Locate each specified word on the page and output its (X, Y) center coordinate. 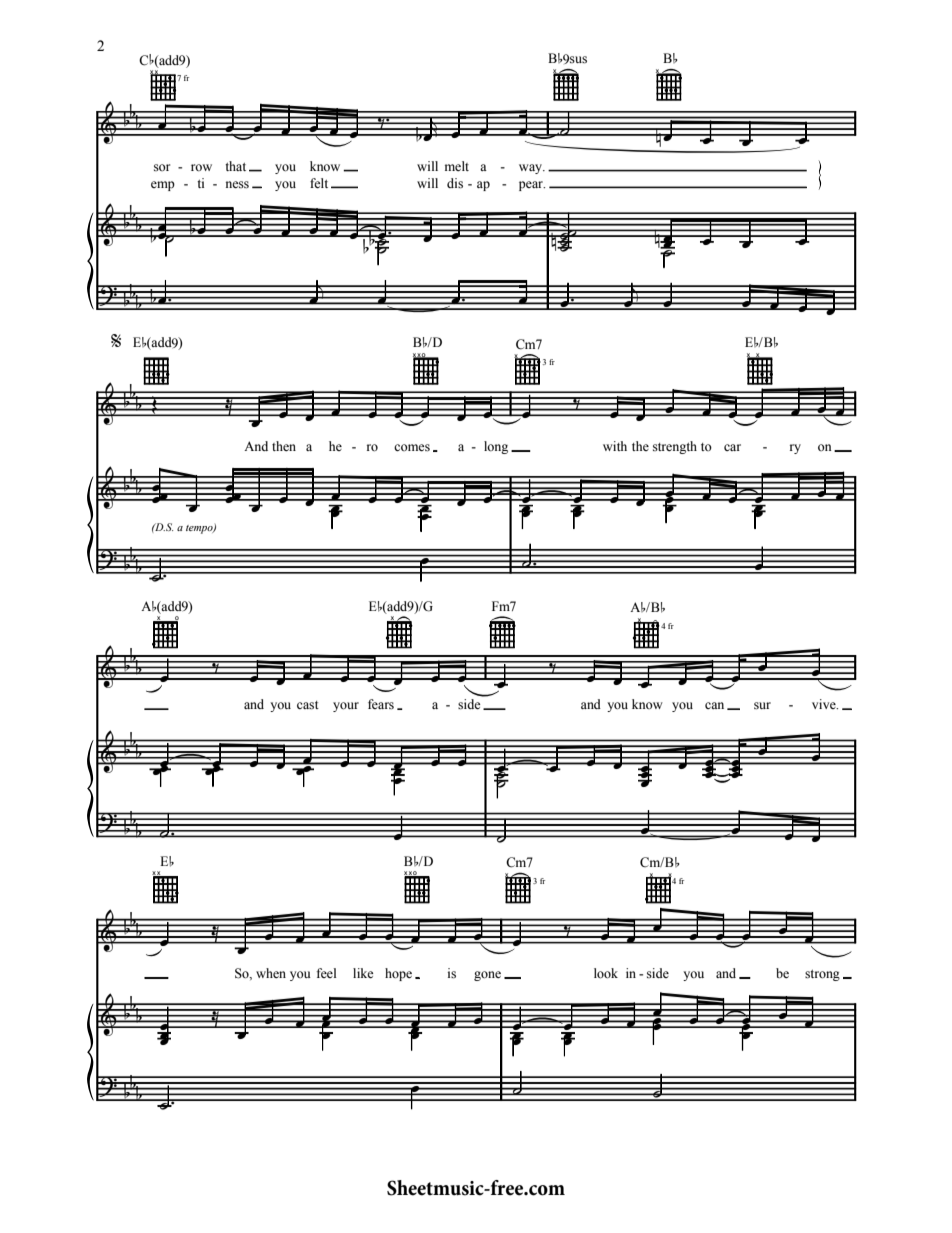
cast (308, 705)
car (732, 447)
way (532, 169)
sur (762, 706)
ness (237, 185)
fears (381, 704)
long (496, 447)
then (284, 446)
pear (532, 186)
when (271, 973)
